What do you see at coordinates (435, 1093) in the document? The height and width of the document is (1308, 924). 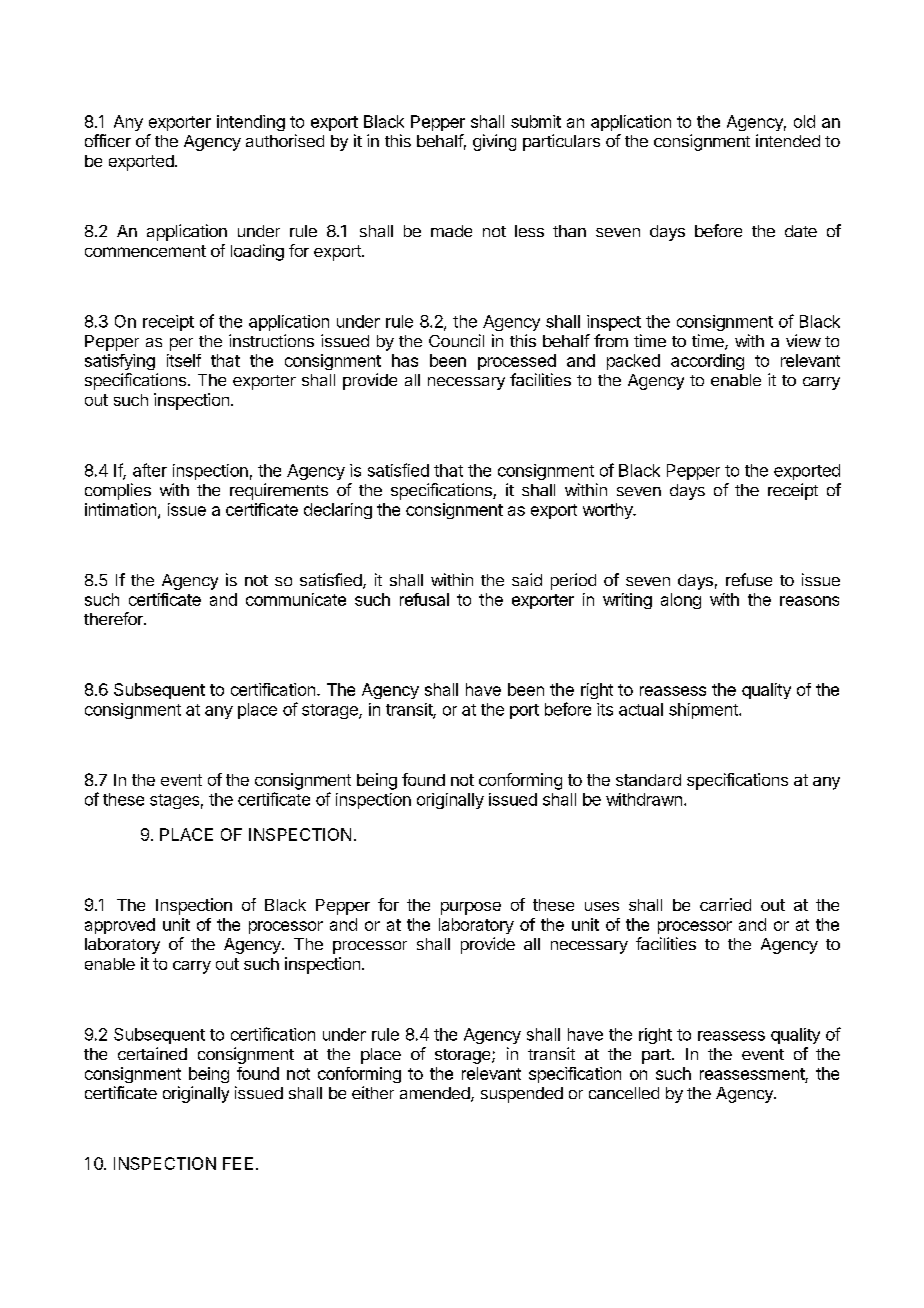 I see `amended` at bounding box center [435, 1093].
